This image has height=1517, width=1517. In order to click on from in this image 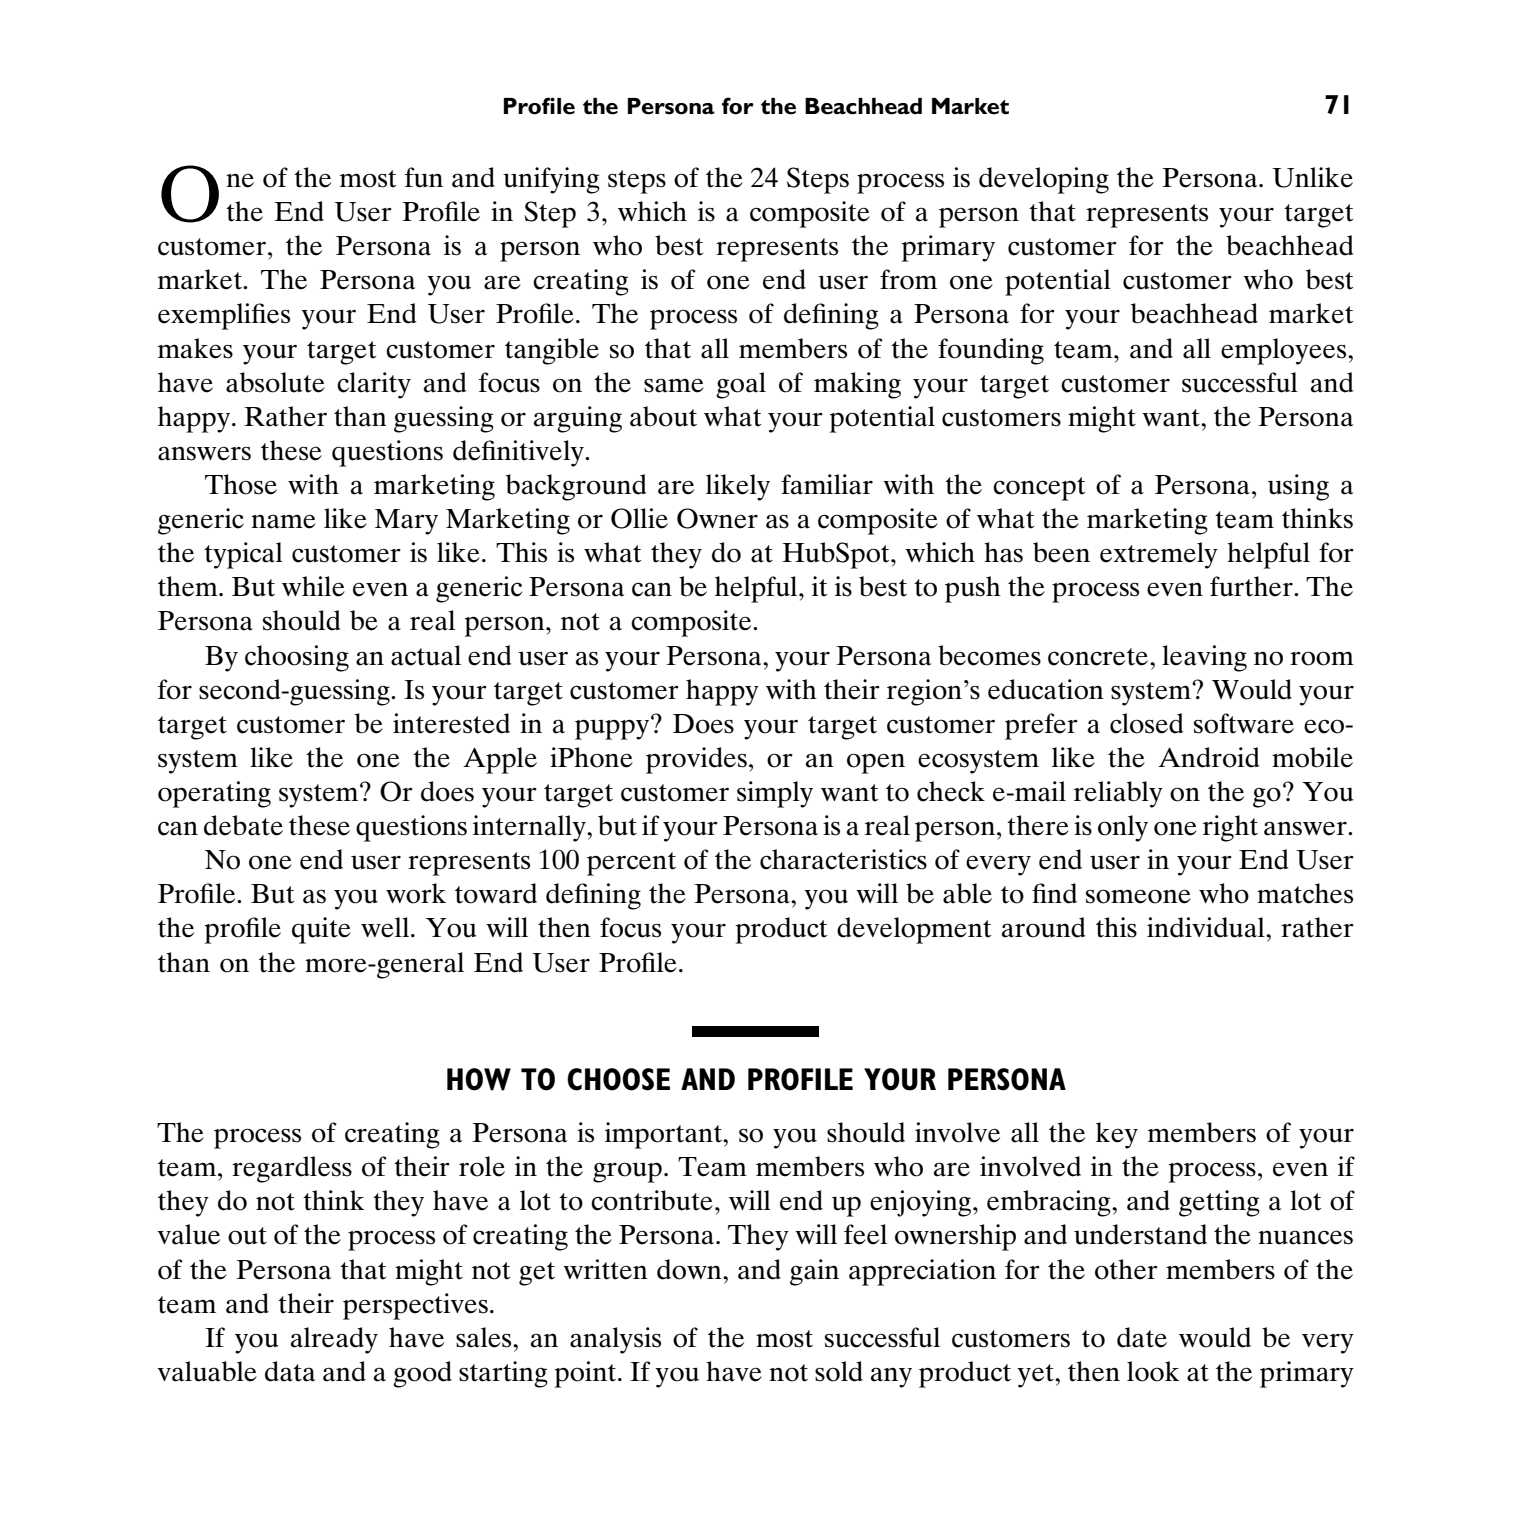, I will do `click(908, 279)`.
